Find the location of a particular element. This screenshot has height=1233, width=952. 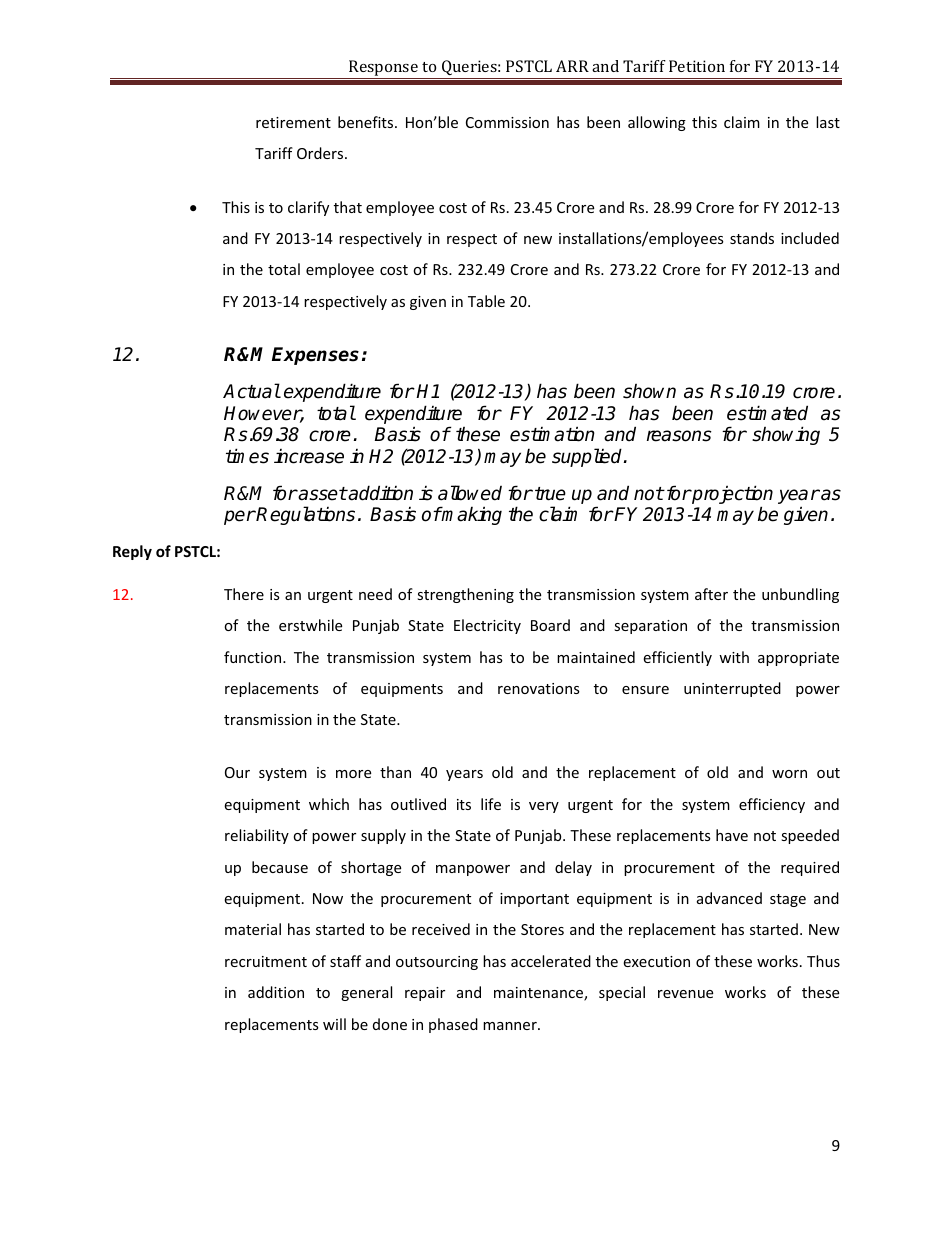

recruitment is located at coordinates (266, 961).
